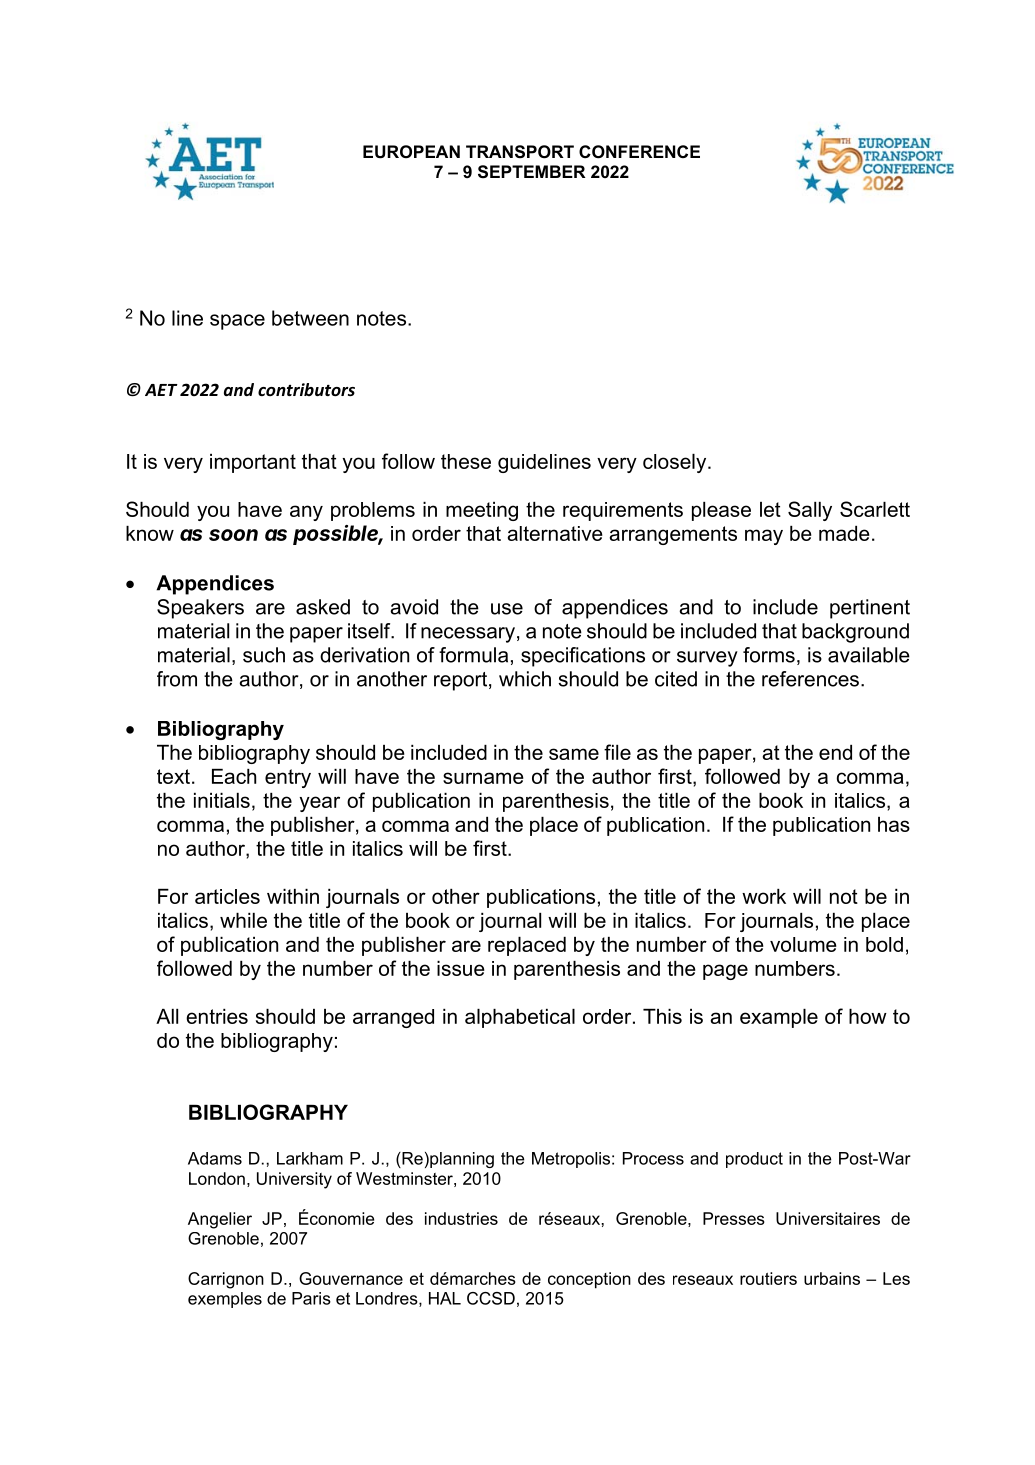  What do you see at coordinates (311, 1298) in the document?
I see `Paris` at bounding box center [311, 1298].
